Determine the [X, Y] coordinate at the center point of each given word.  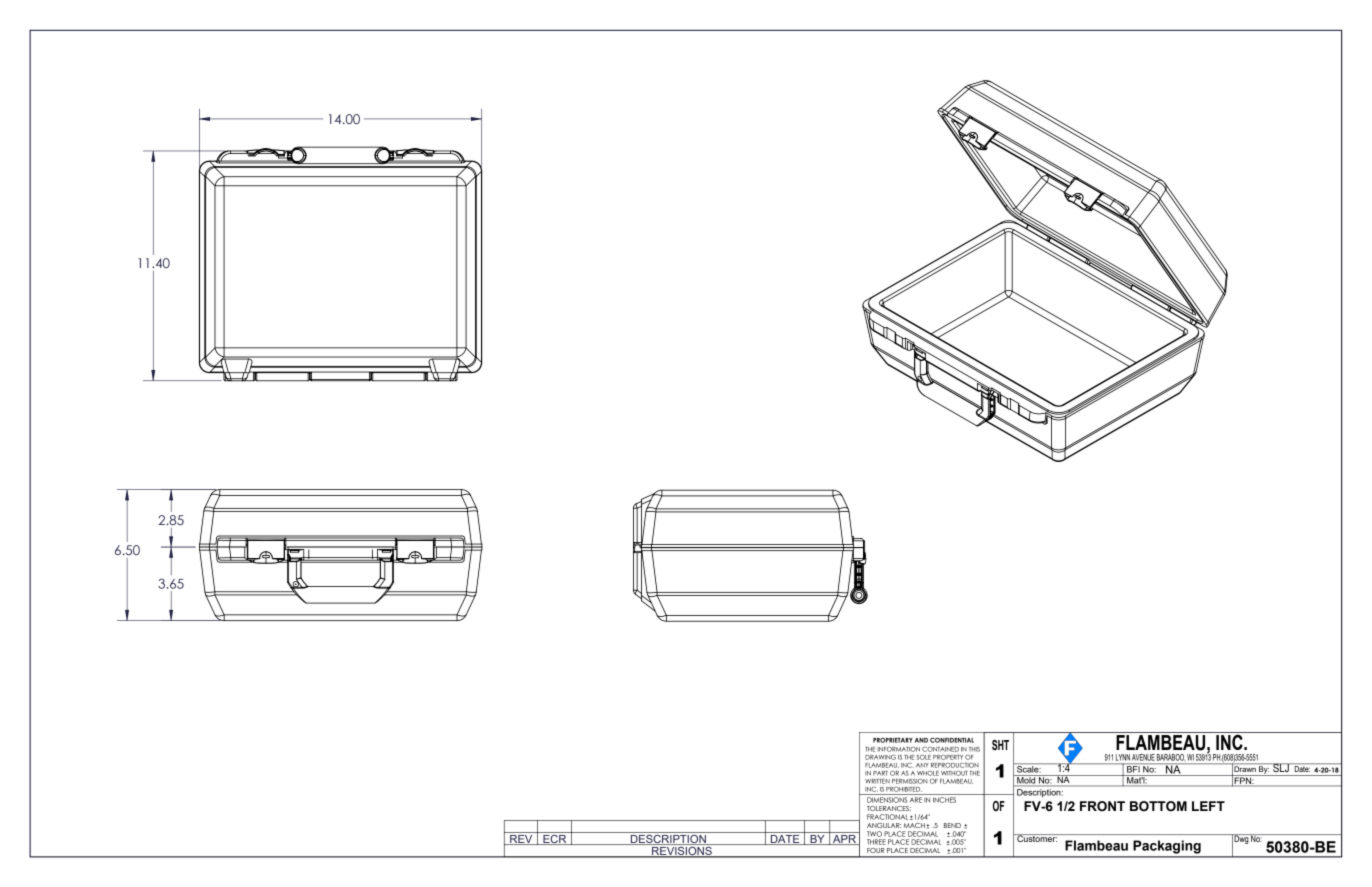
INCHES [944, 800]
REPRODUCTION [955, 765]
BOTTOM [1158, 806]
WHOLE [928, 773]
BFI [1133, 769]
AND [921, 740]
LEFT [1208, 806]
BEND [952, 825]
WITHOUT [954, 773]
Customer [1036, 838]
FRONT [1102, 806]
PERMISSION [909, 781]
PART [880, 773]
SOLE [924, 757]
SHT [1000, 745]
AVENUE [1143, 757]
